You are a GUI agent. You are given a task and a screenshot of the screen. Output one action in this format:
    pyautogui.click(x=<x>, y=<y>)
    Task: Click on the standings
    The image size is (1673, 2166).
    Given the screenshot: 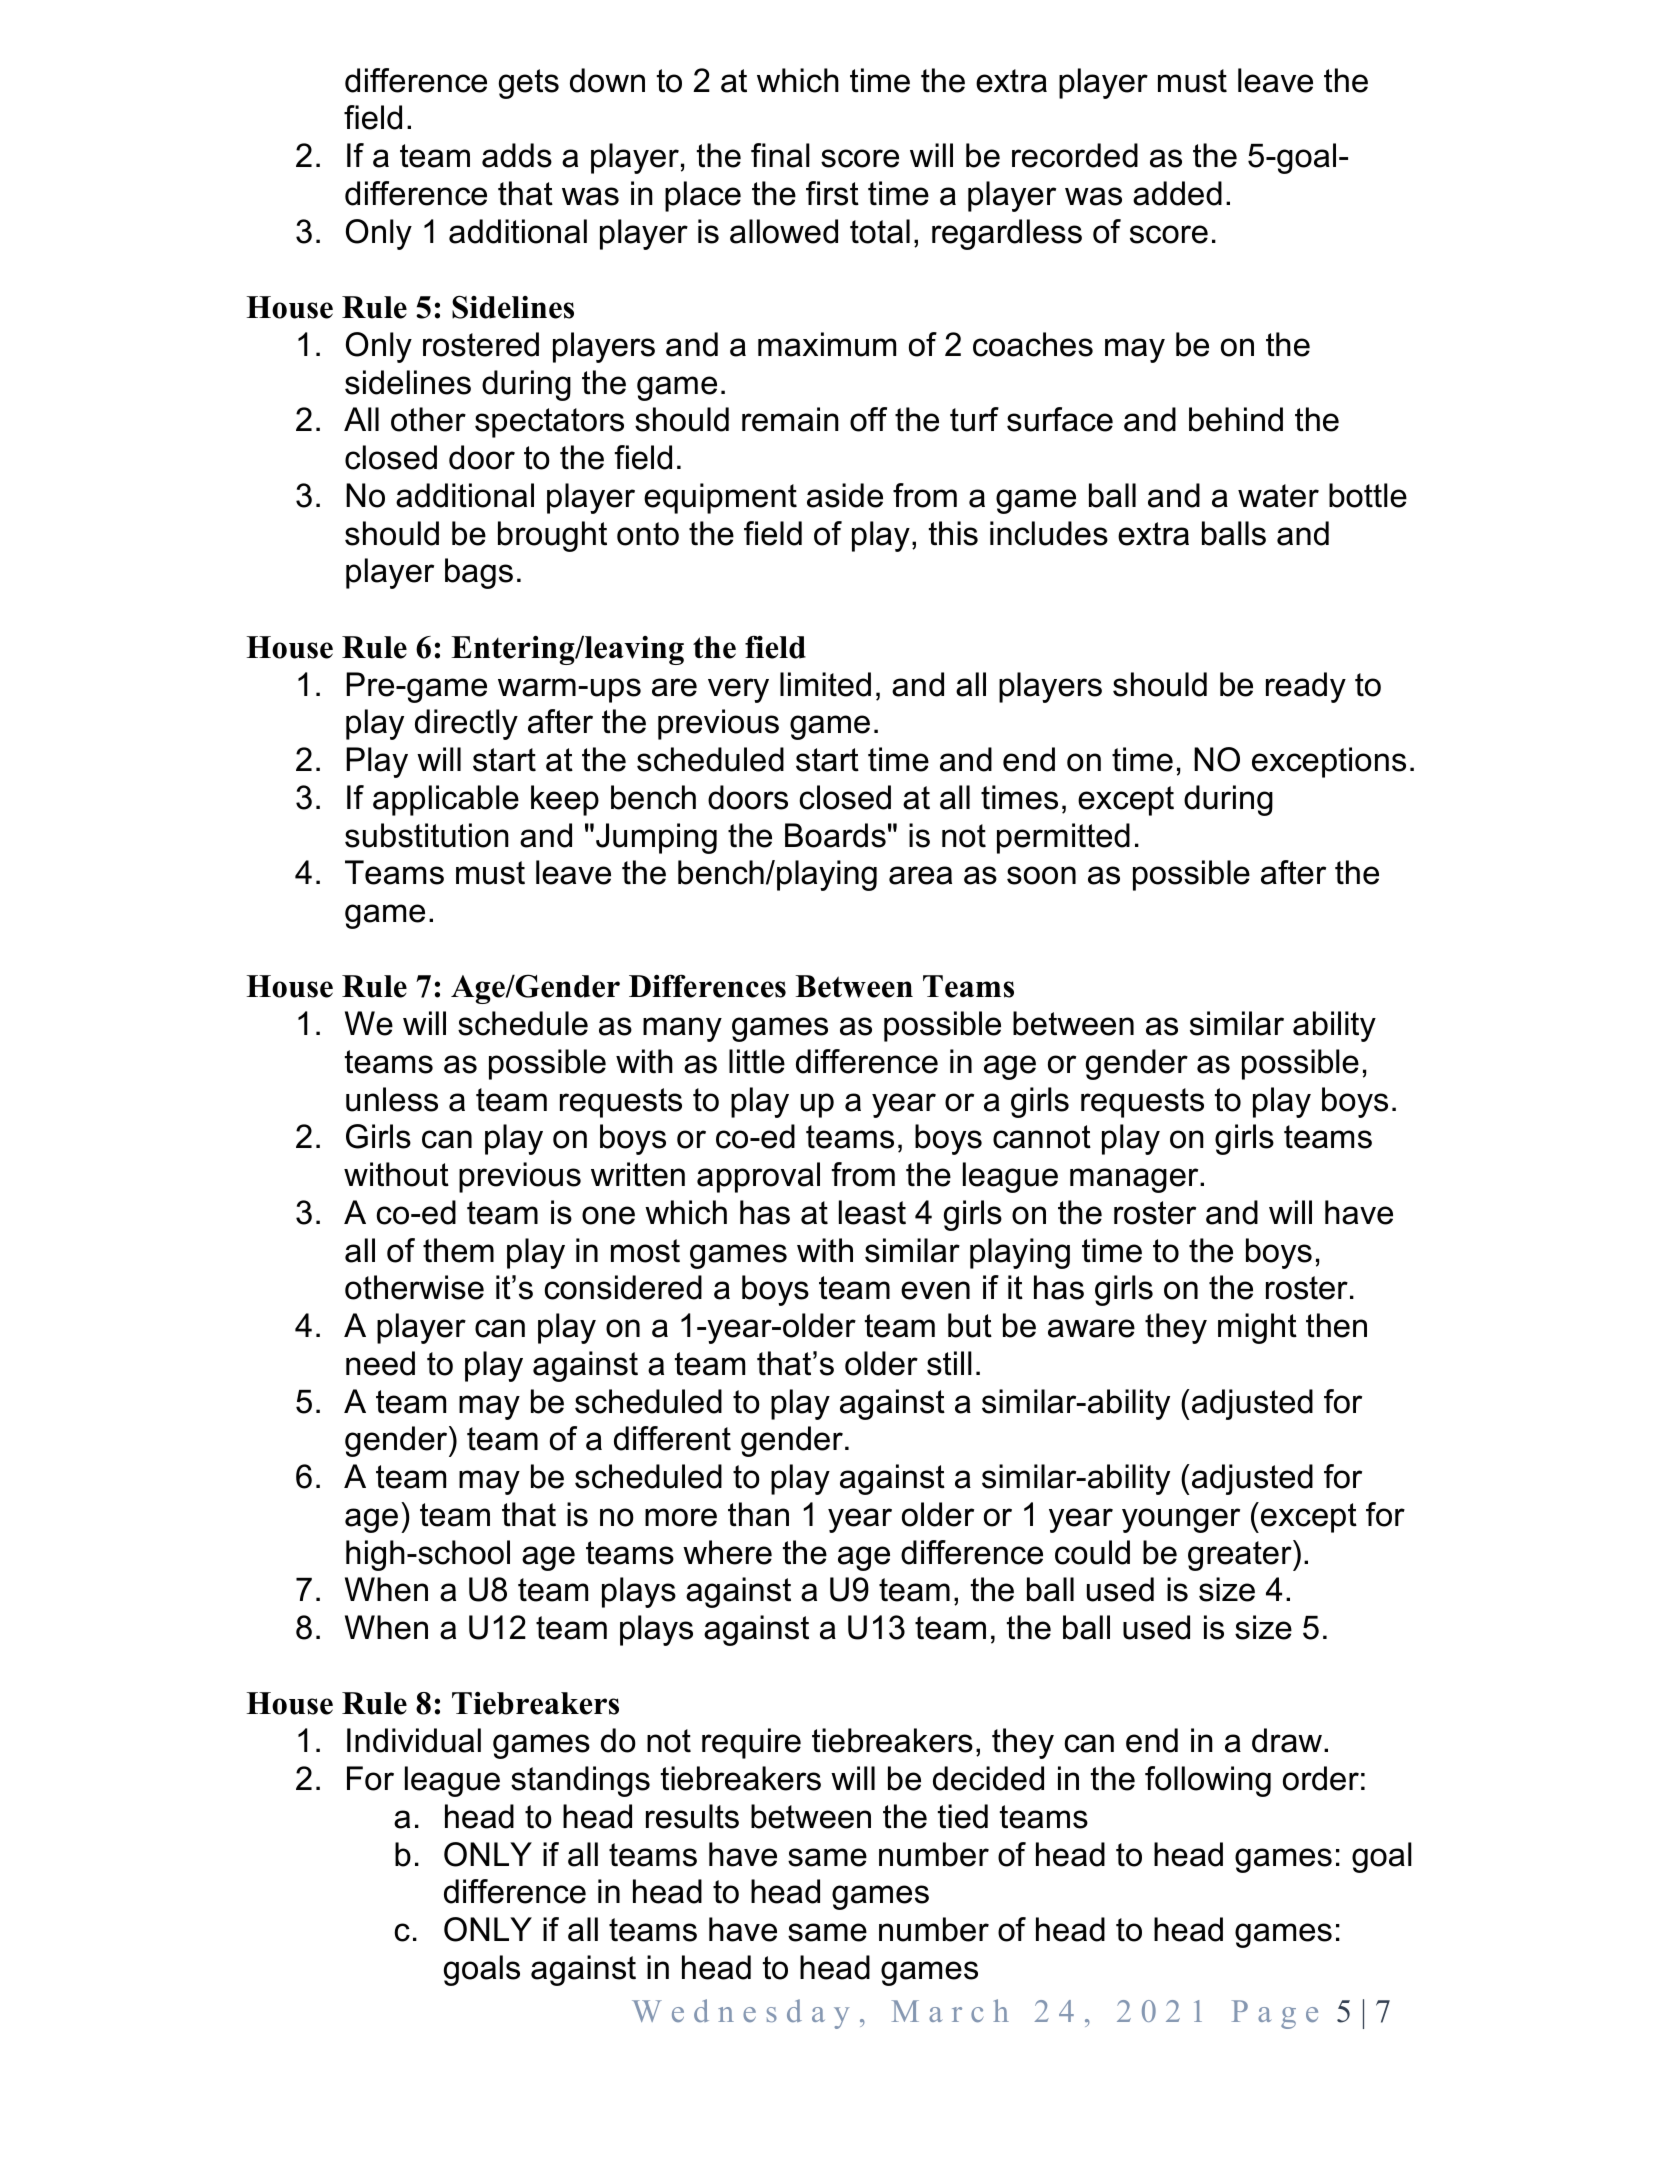 What is the action you would take?
    pyautogui.click(x=580, y=1781)
